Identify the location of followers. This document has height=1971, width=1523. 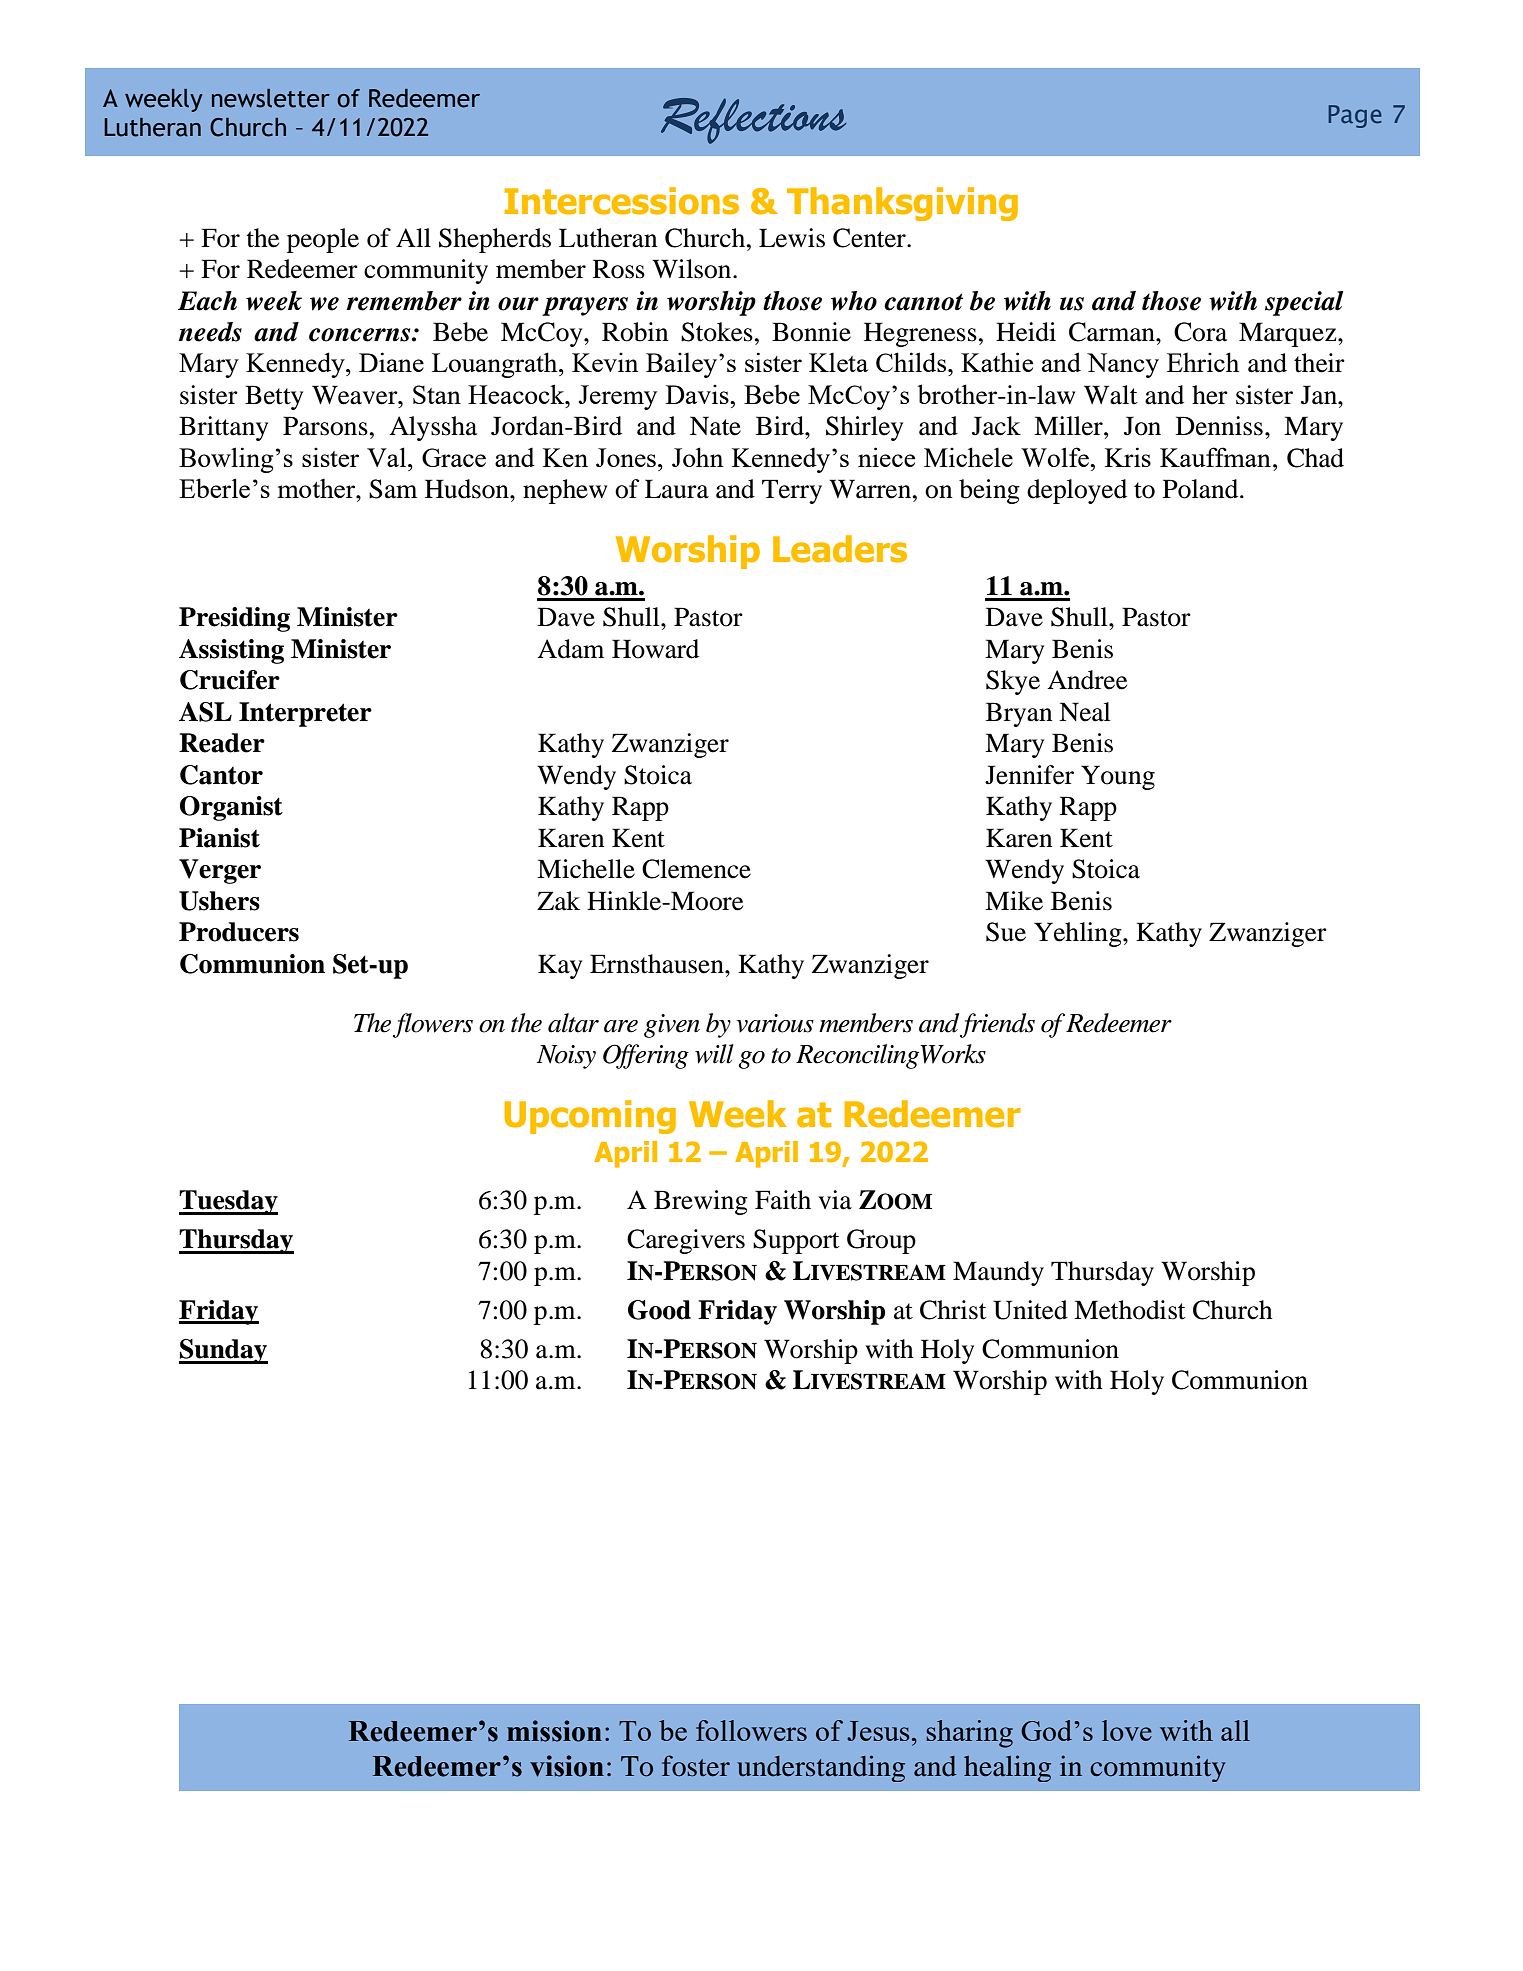
(751, 1730).
